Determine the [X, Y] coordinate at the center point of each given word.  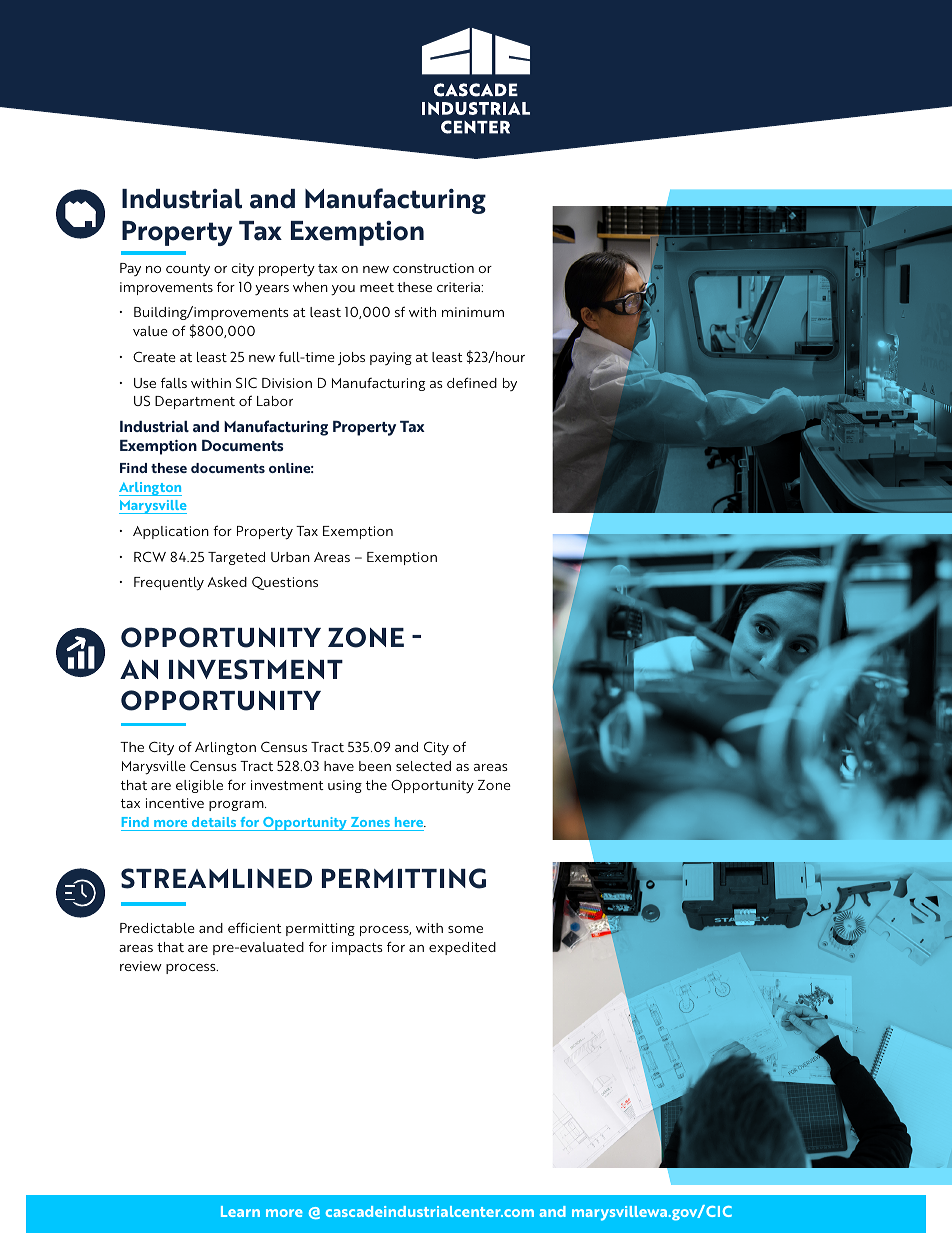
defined [472, 382]
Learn [240, 1211]
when [310, 287]
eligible [199, 786]
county [188, 270]
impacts [357, 948]
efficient [255, 927]
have [339, 766]
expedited [462, 948]
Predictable [157, 928]
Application [171, 532]
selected [423, 766]
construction [433, 268]
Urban [290, 557]
